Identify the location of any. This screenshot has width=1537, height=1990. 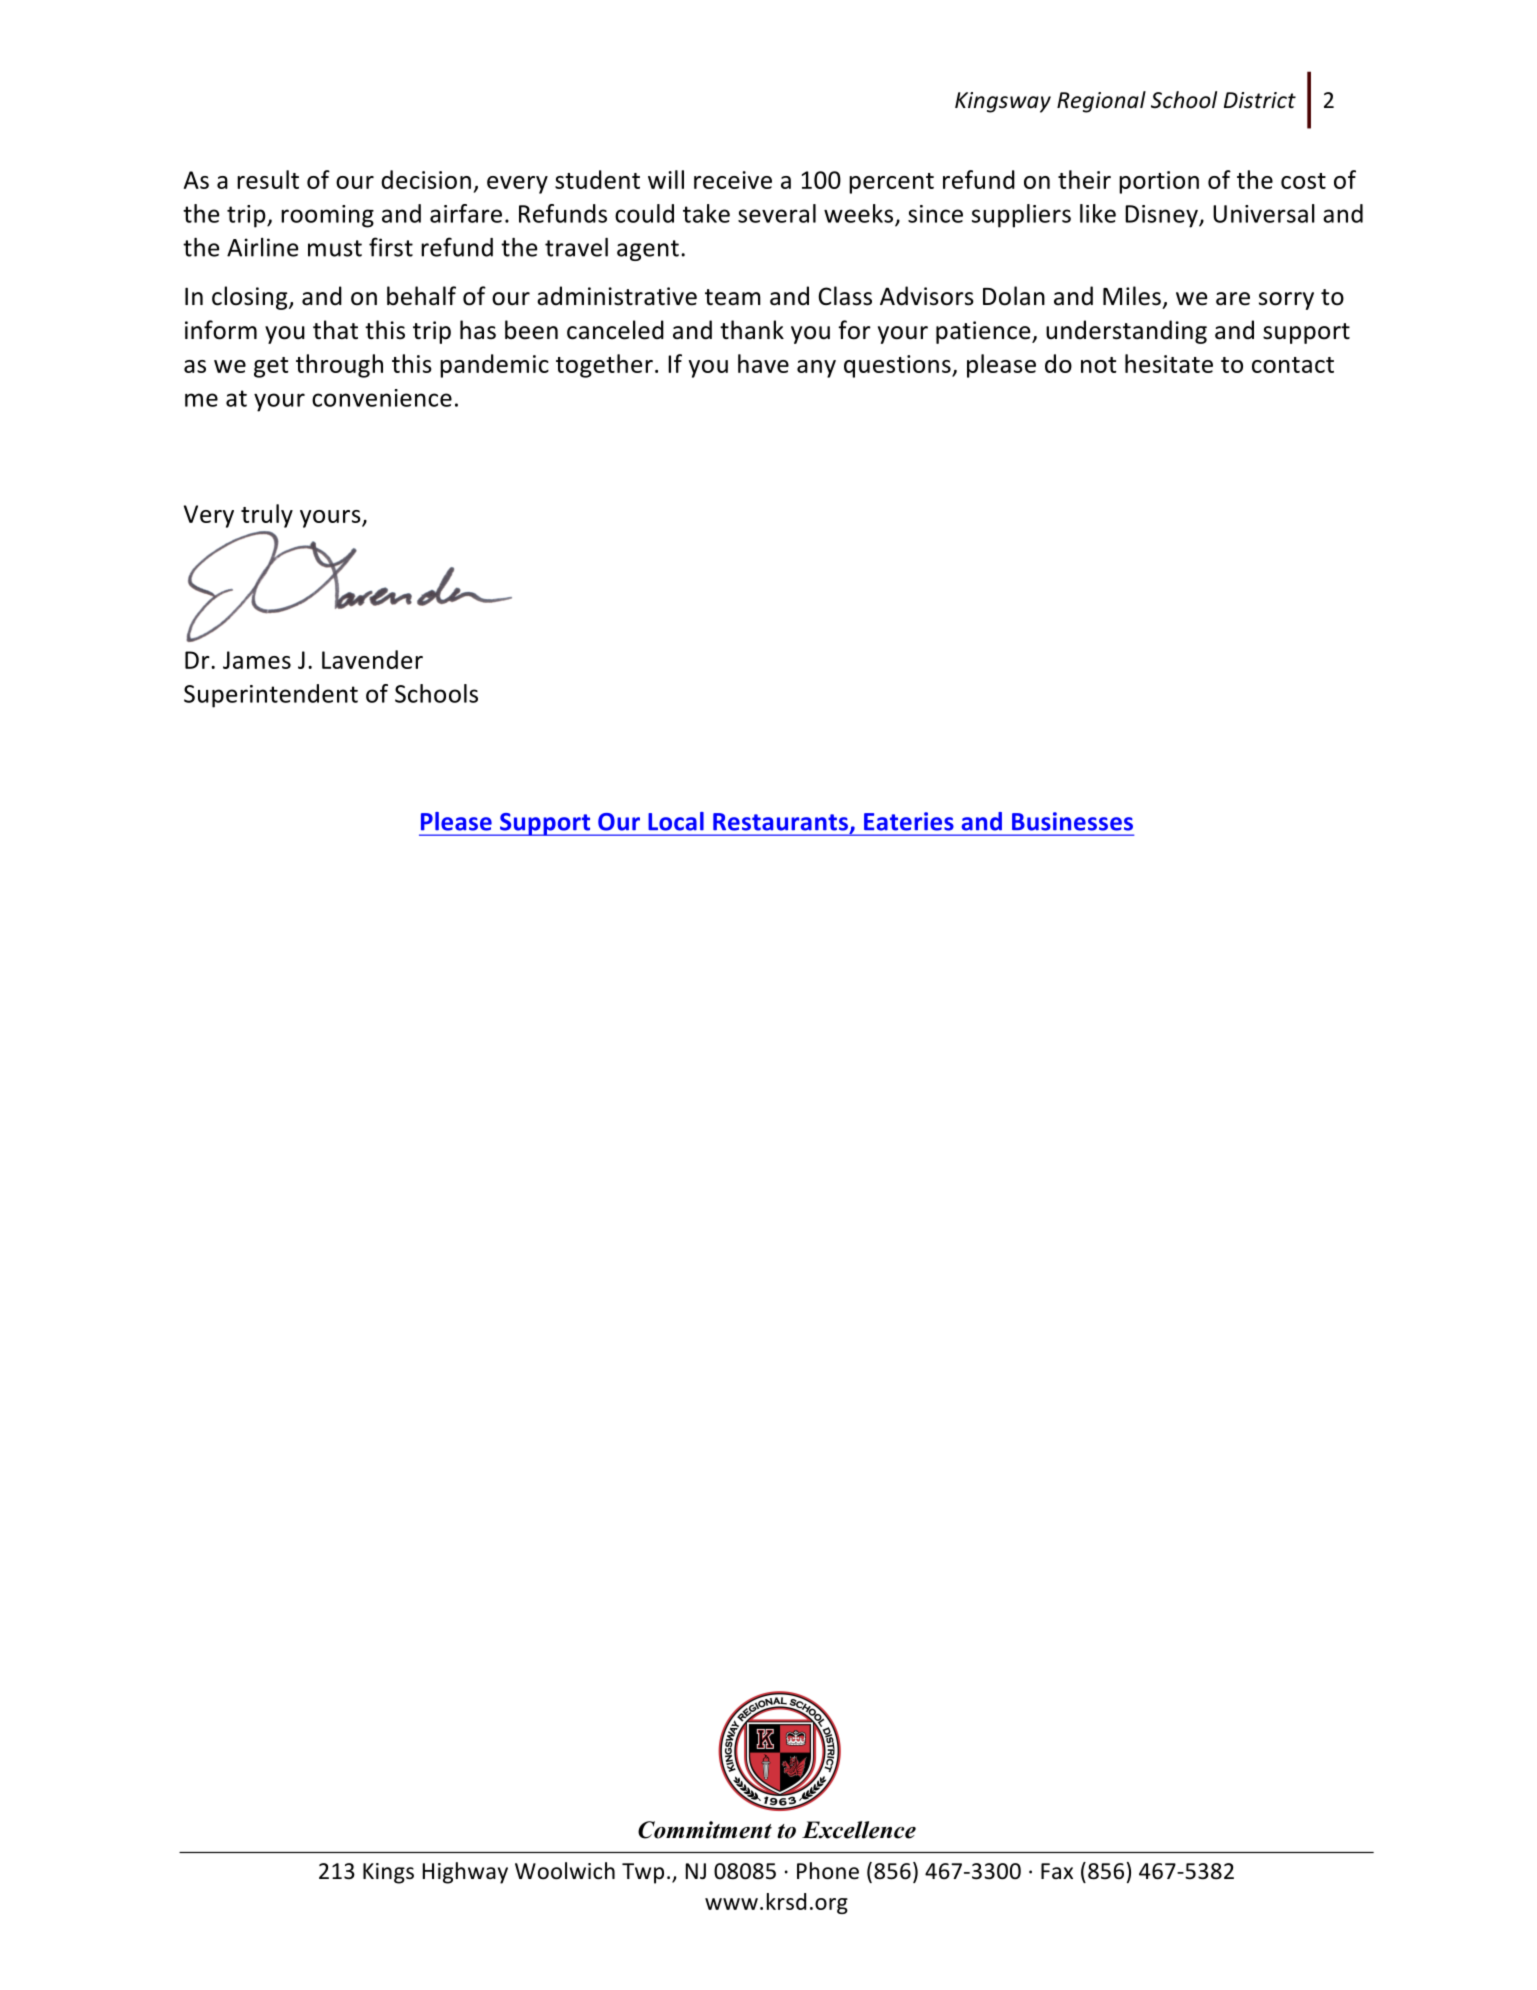
(816, 369).
